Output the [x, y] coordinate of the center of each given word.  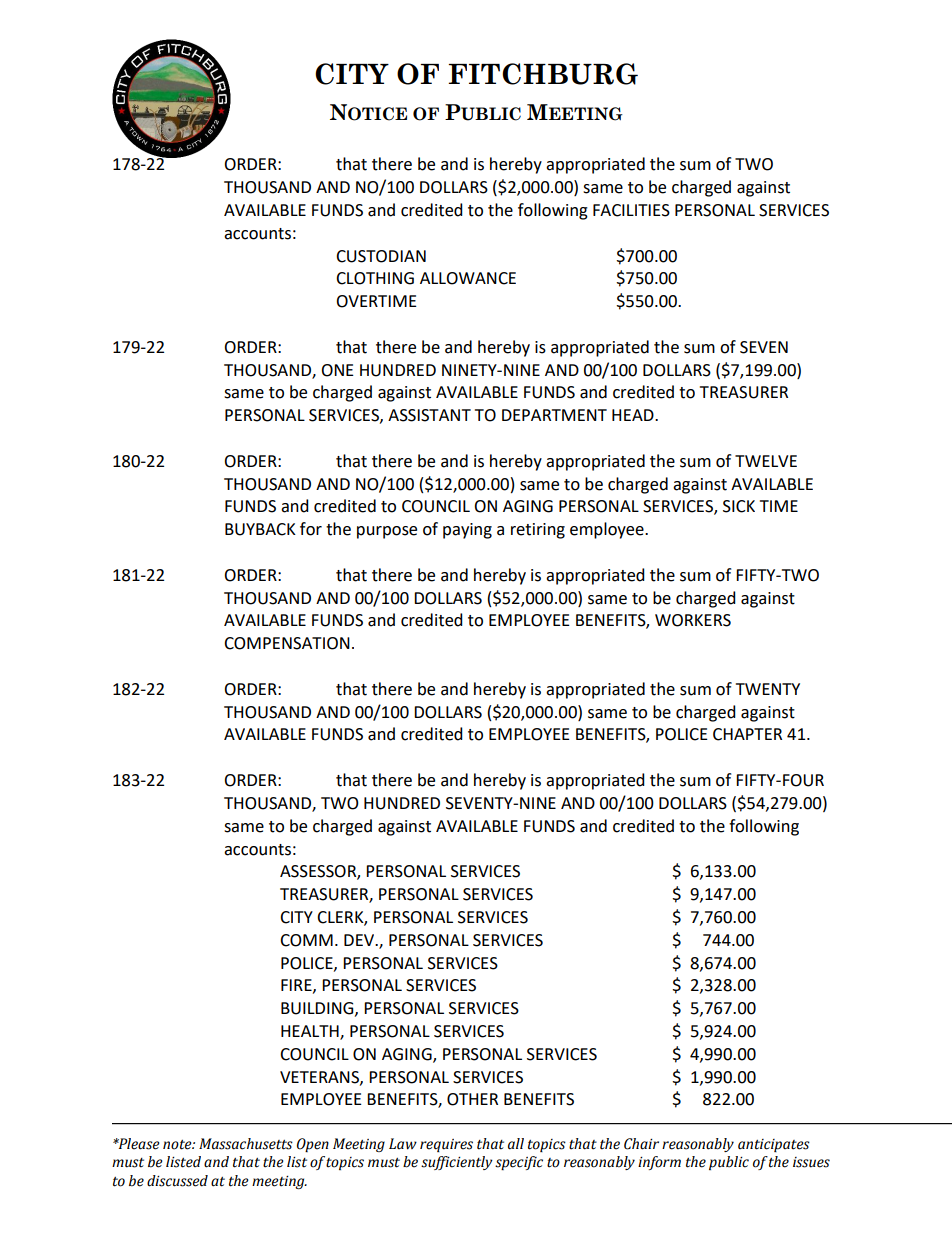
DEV [360, 940]
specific [519, 1163]
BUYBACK [260, 529]
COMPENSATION [287, 643]
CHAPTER [747, 734]
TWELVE [766, 461]
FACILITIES [631, 210]
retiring [538, 531]
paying [467, 531]
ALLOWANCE [468, 278]
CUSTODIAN [381, 256]
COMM [306, 940]
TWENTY [768, 689]
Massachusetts [246, 1144]
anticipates [774, 1145]
